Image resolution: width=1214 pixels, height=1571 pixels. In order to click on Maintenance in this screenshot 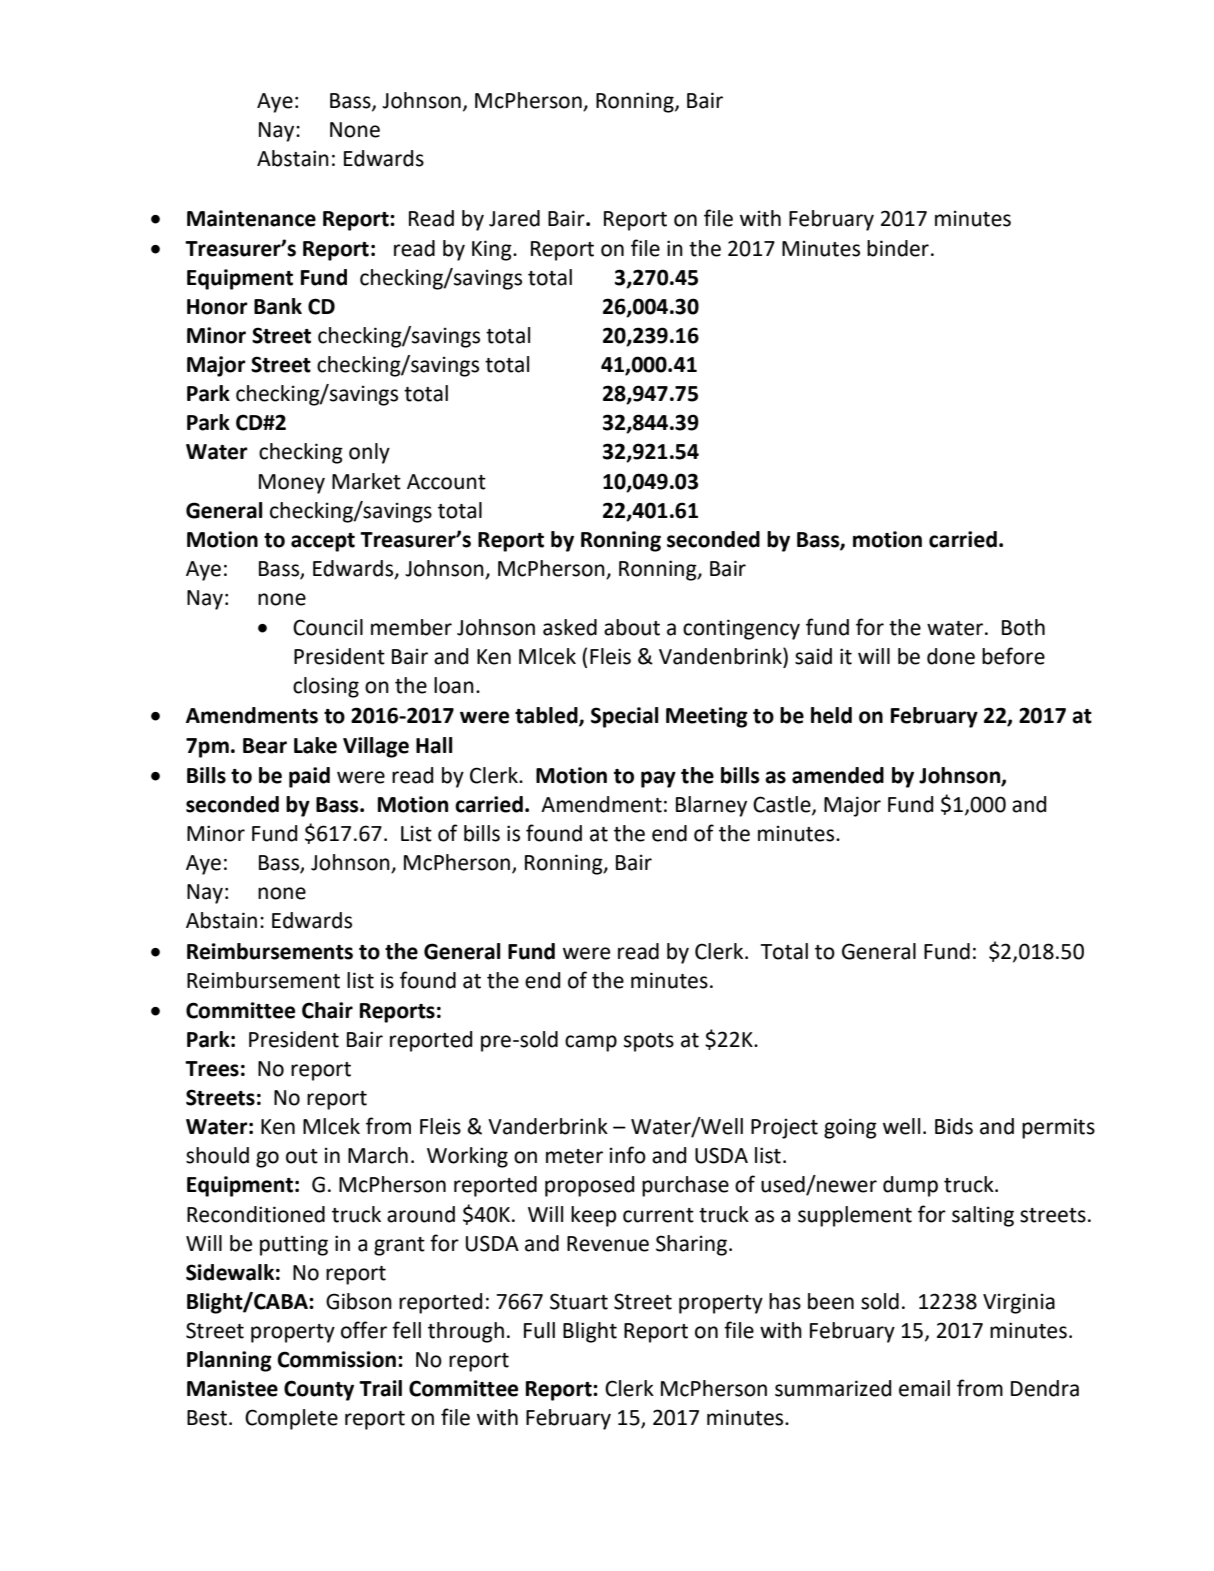, I will do `click(251, 218)`.
